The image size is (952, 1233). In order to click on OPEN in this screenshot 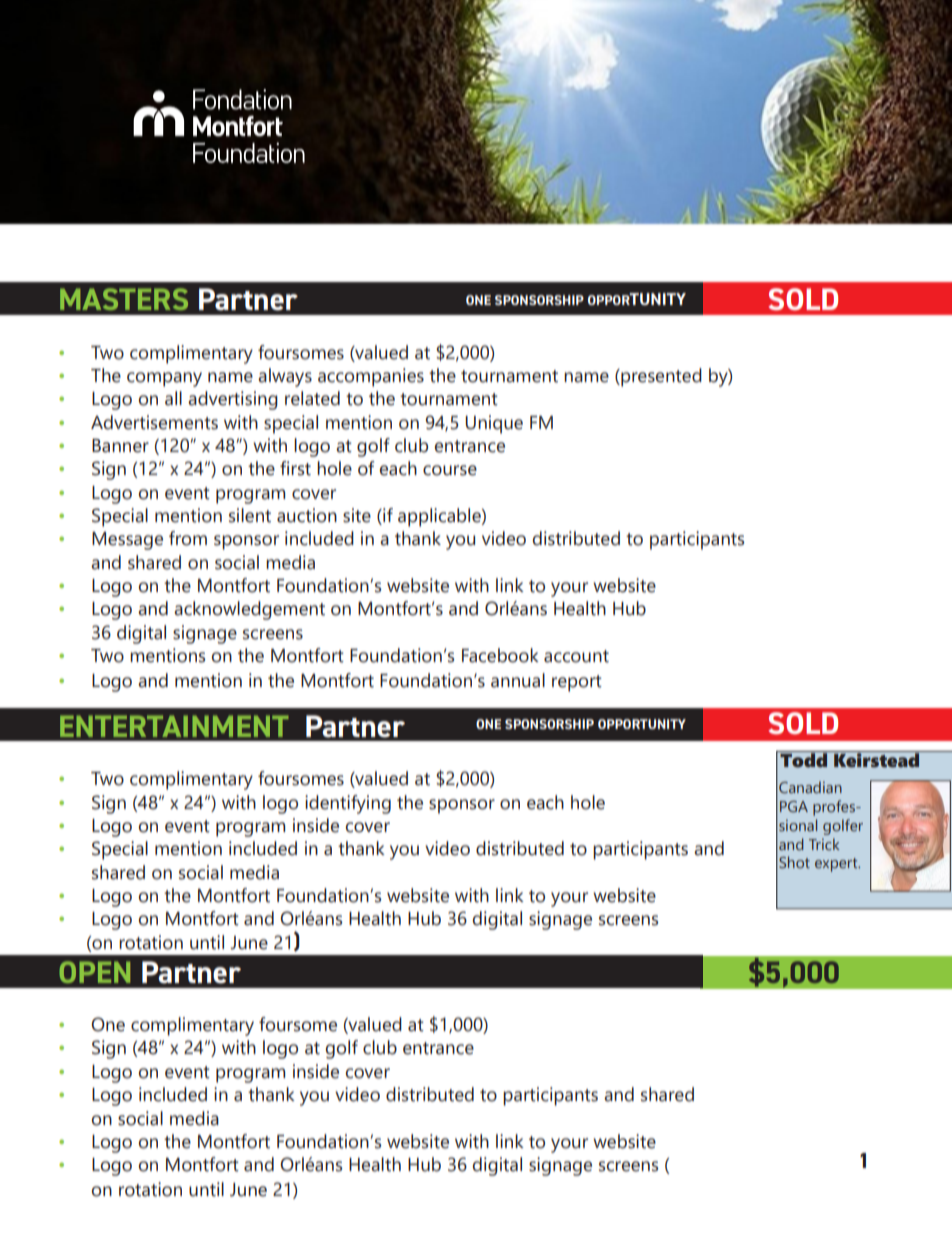, I will do `click(95, 972)`.
